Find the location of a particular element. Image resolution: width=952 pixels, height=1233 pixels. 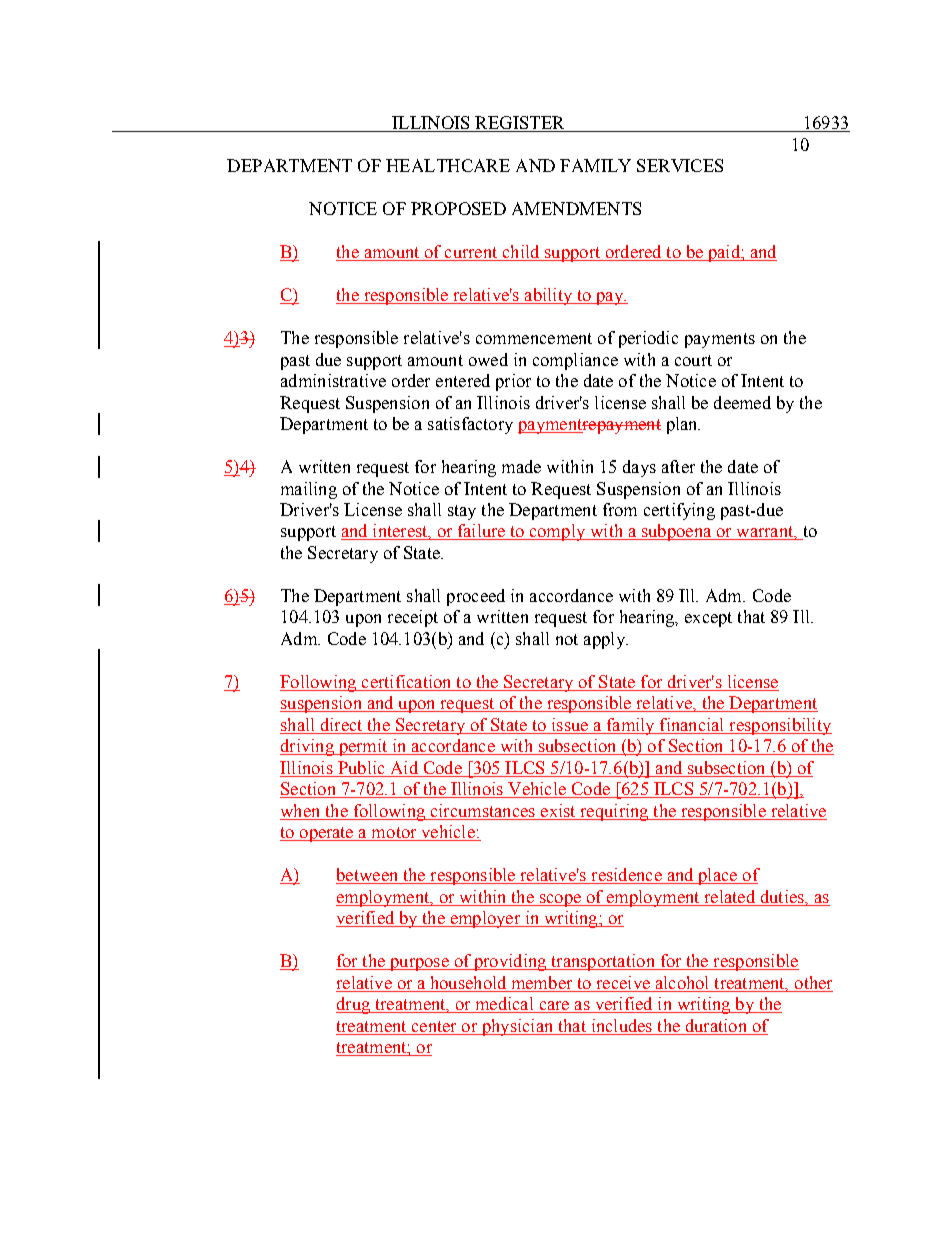

REGISTER is located at coordinates (520, 124).
